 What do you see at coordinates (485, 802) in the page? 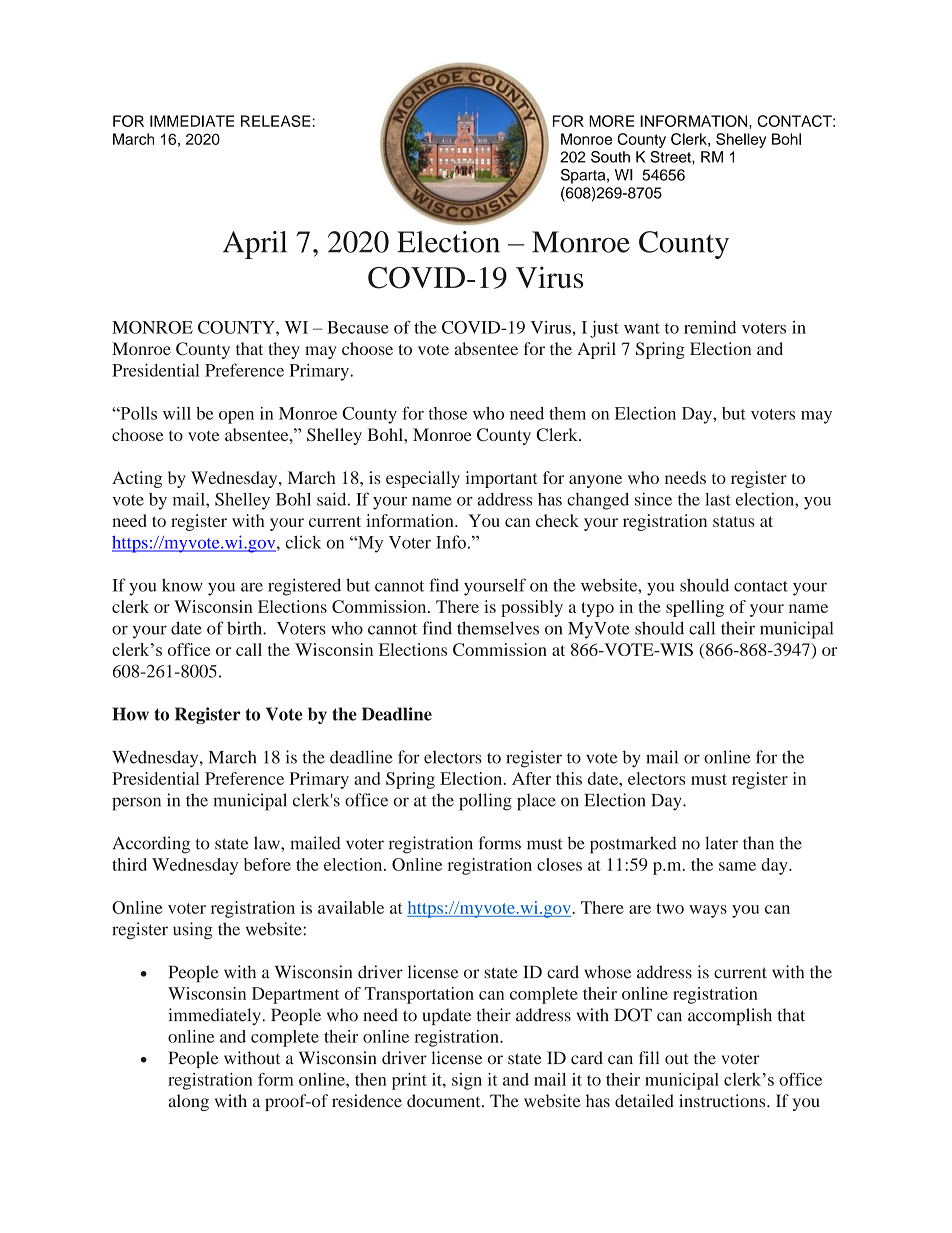
I see `polling` at bounding box center [485, 802].
